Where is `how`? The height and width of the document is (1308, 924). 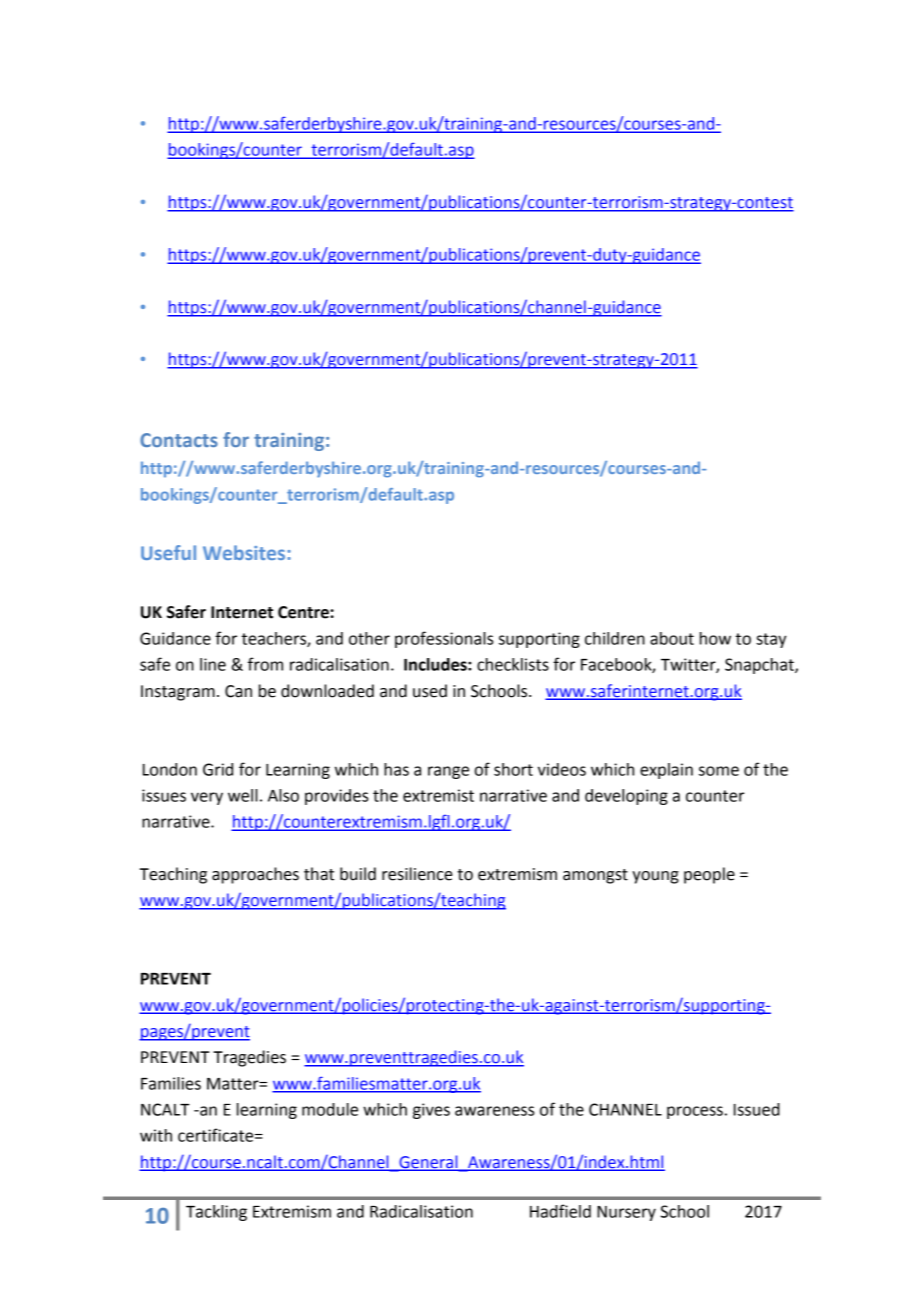
how is located at coordinates (715, 638).
